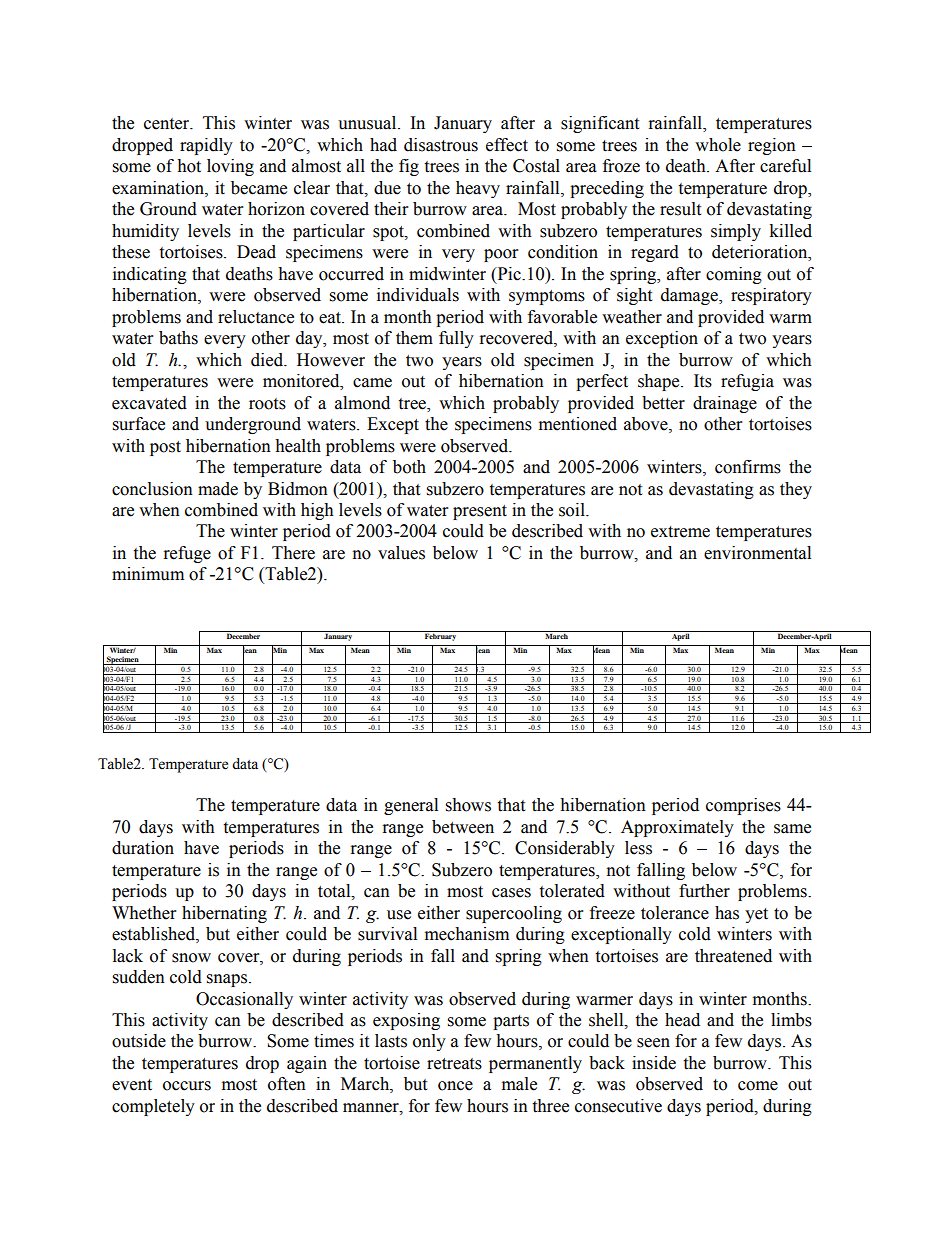 The height and width of the image is (1233, 952). I want to click on whole, so click(718, 145).
